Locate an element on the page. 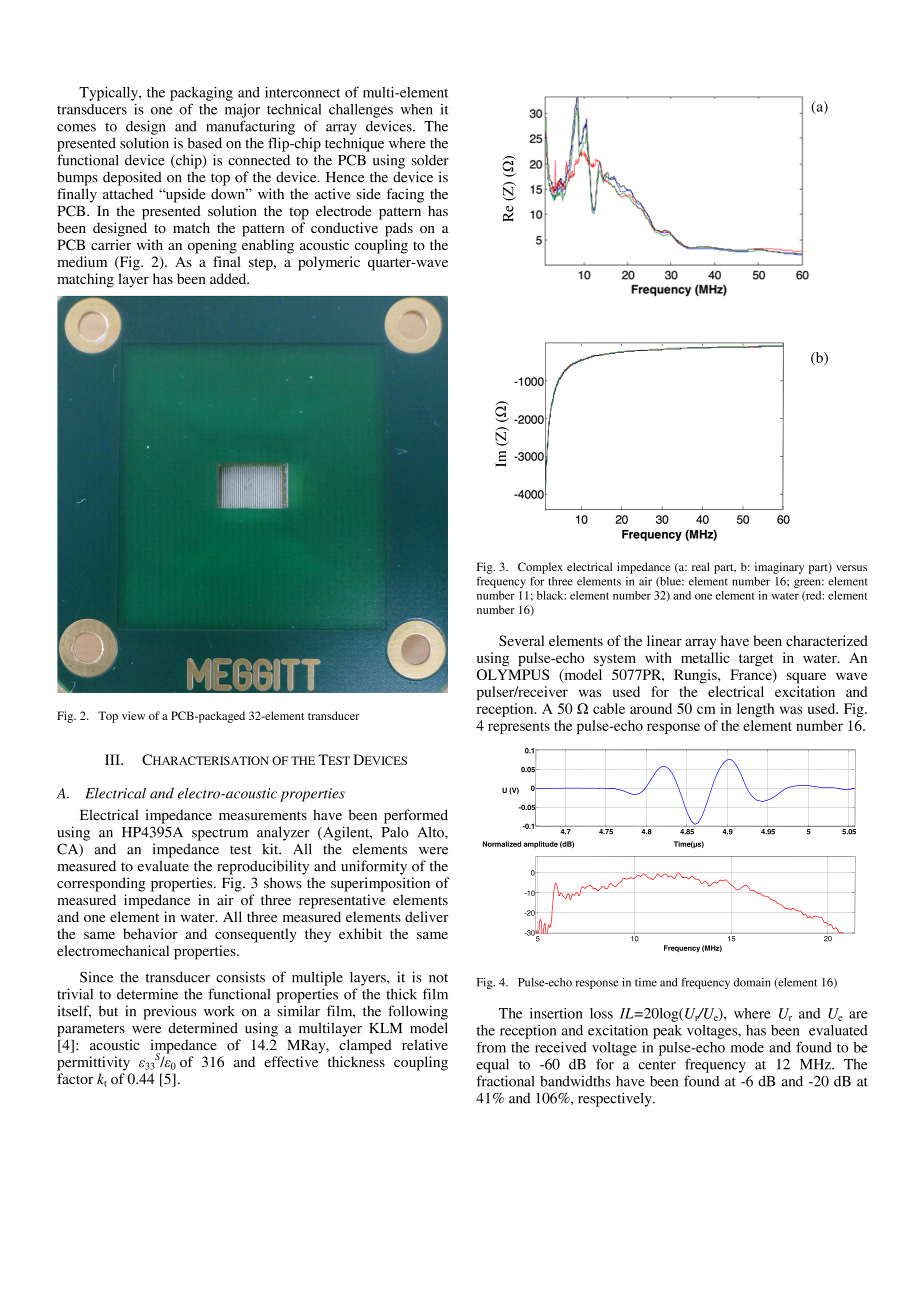 Image resolution: width=924 pixels, height=1308 pixels. Complex is located at coordinates (540, 568).
